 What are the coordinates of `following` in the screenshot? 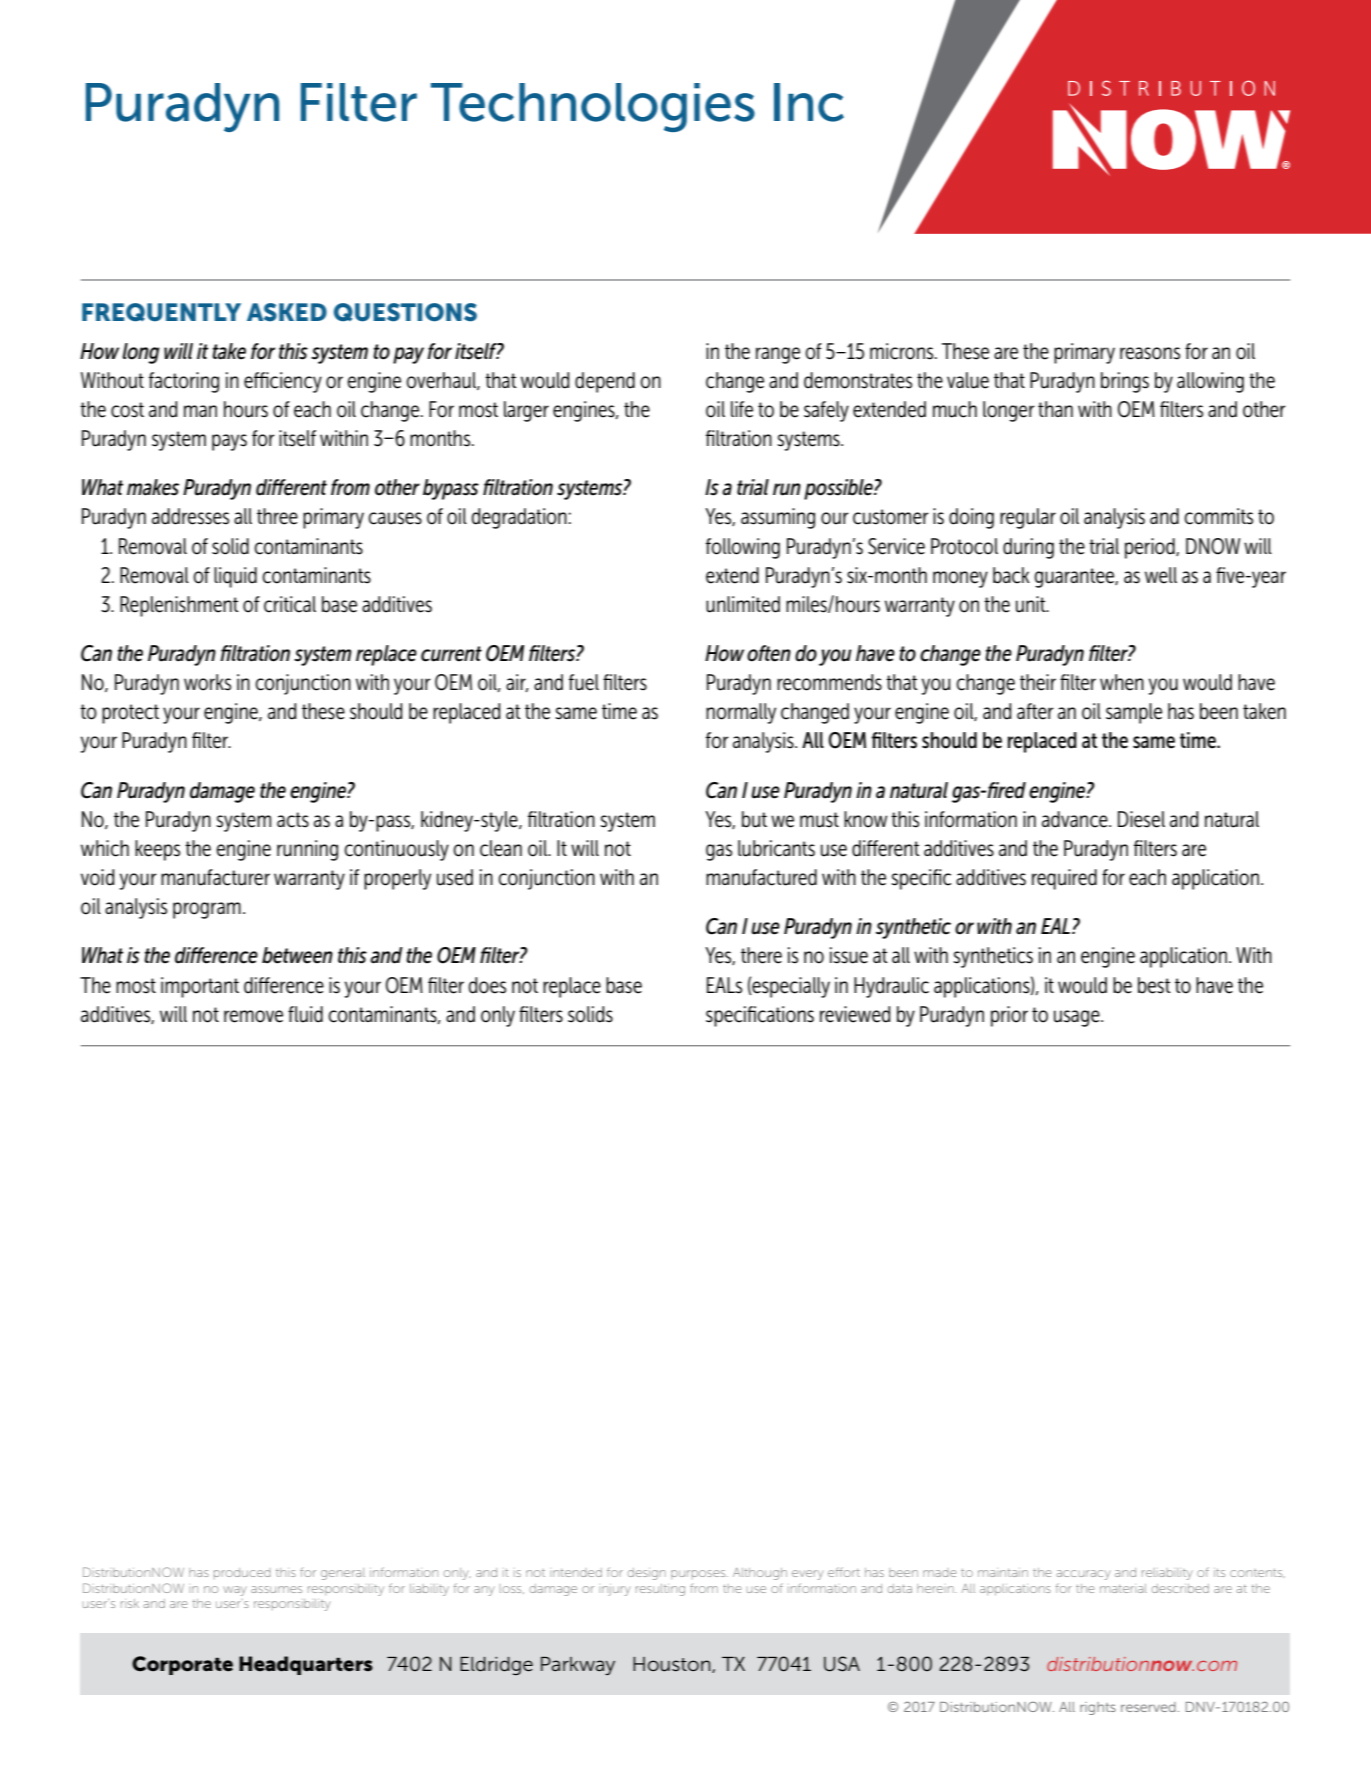 It's located at (743, 548).
